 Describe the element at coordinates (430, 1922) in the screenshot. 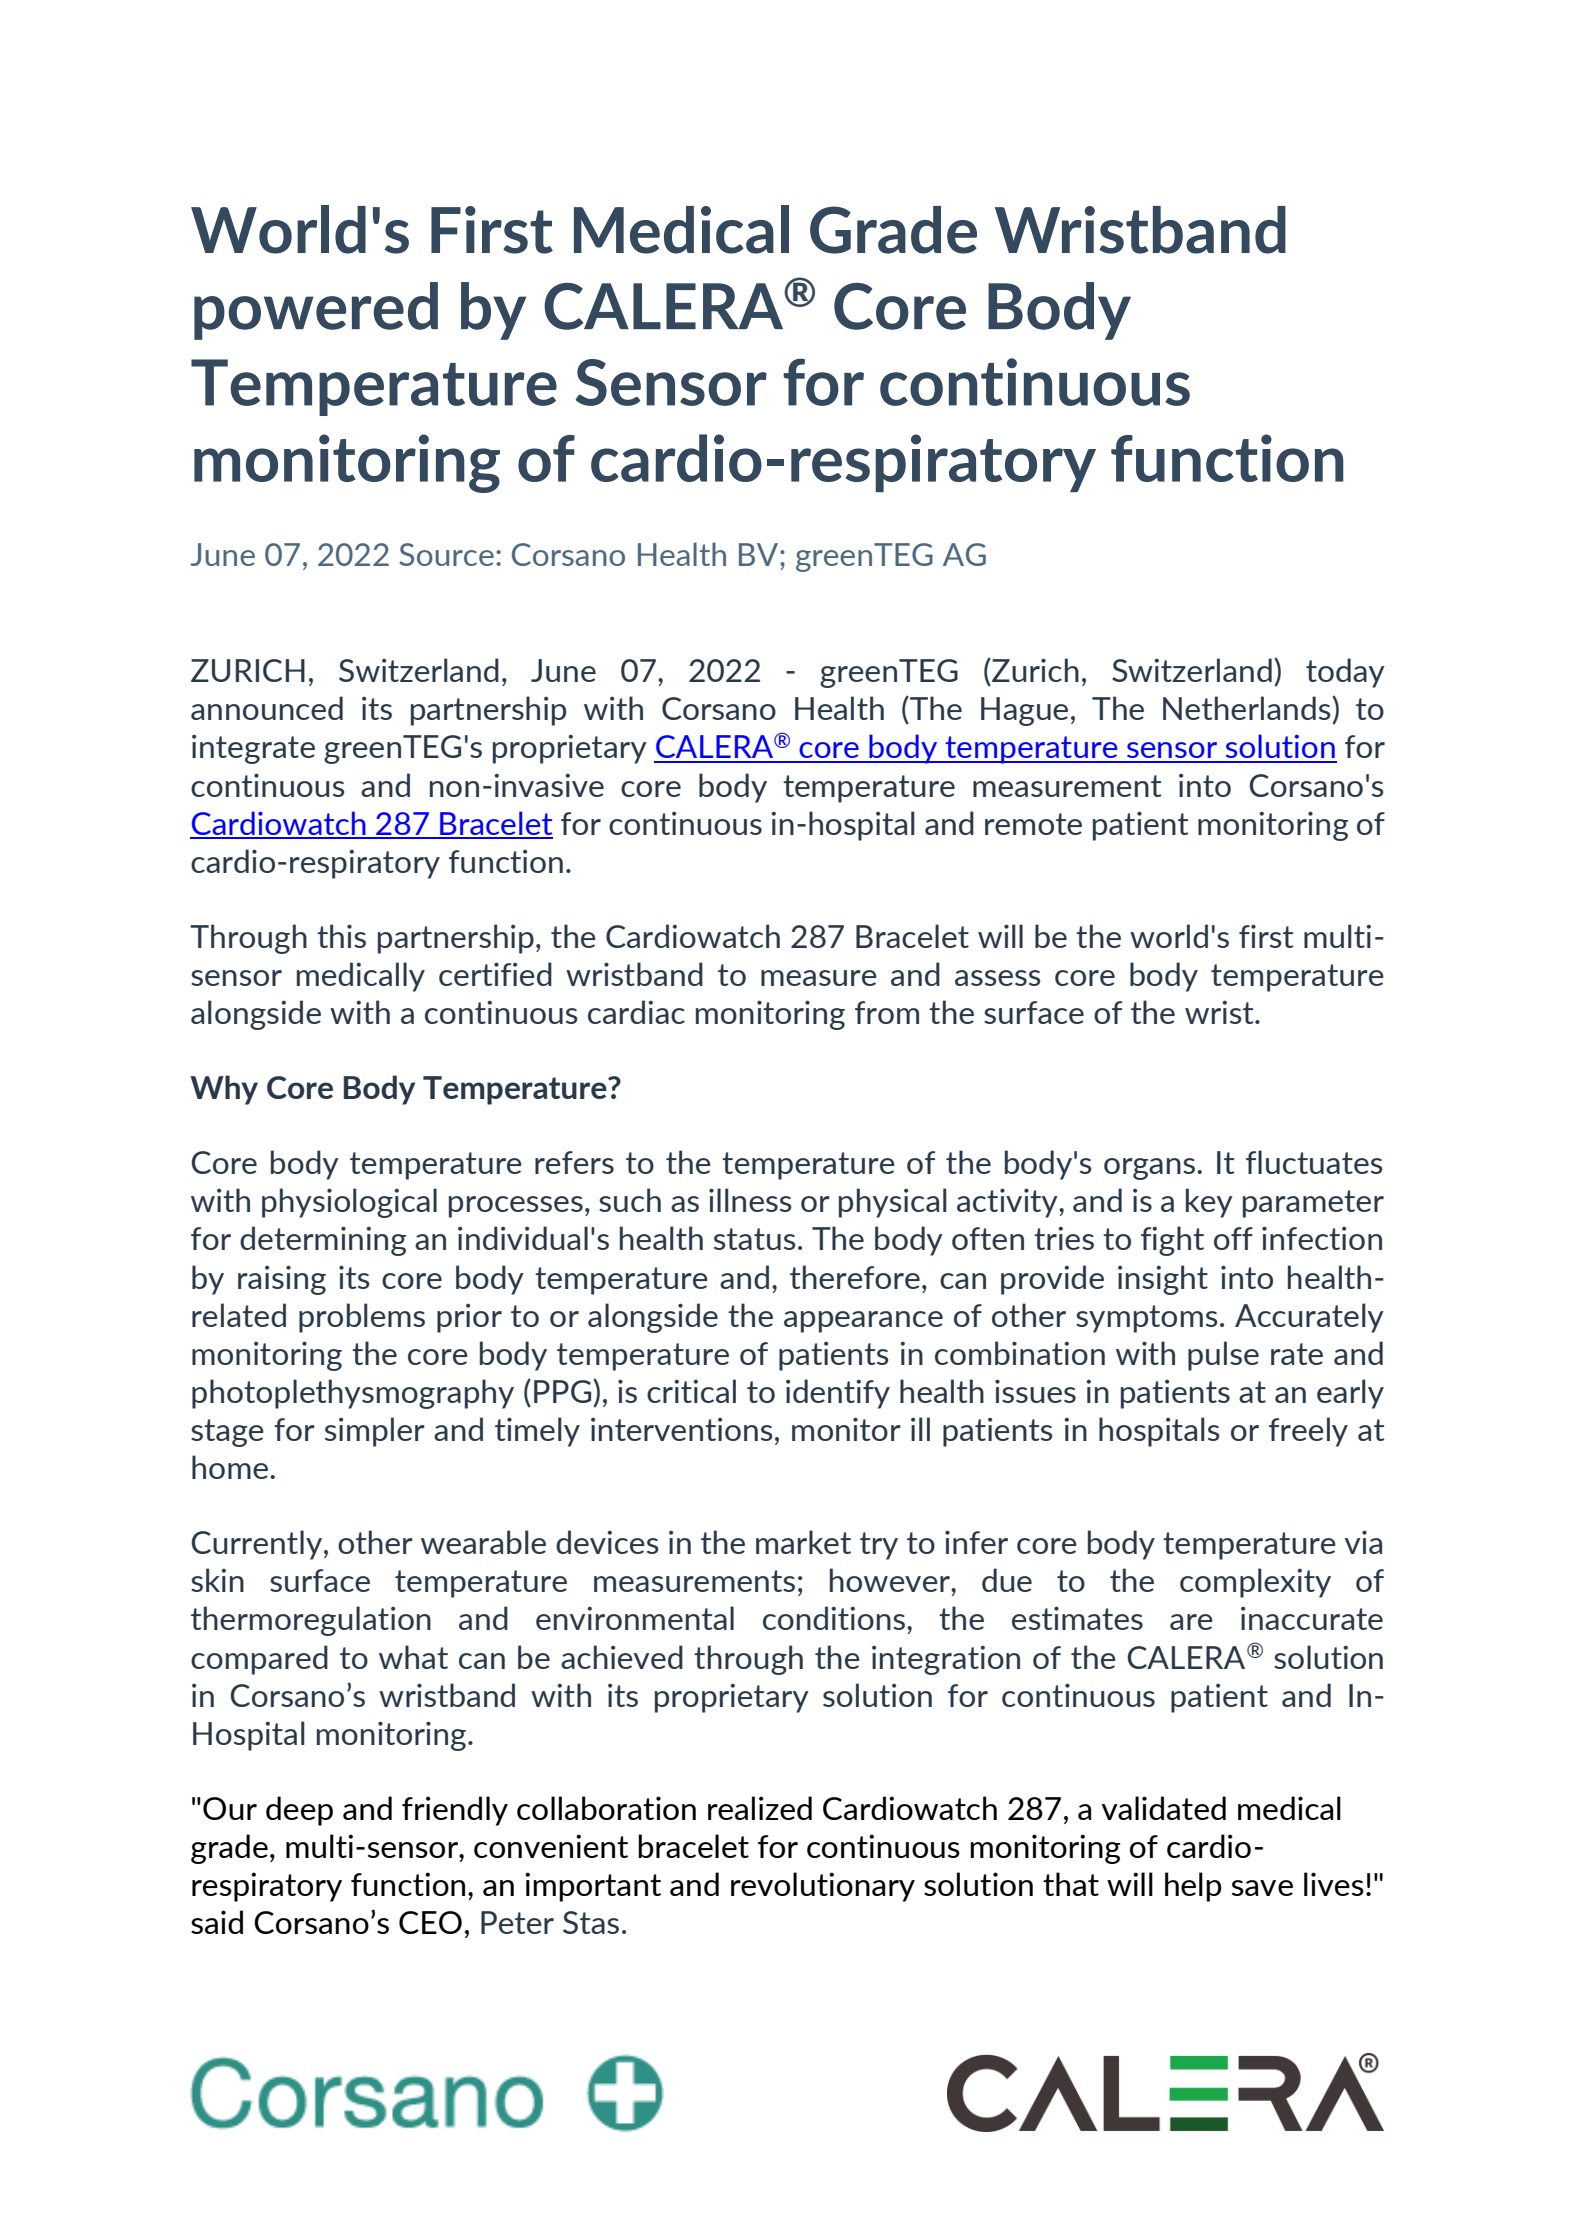

I see `CEO` at that location.
